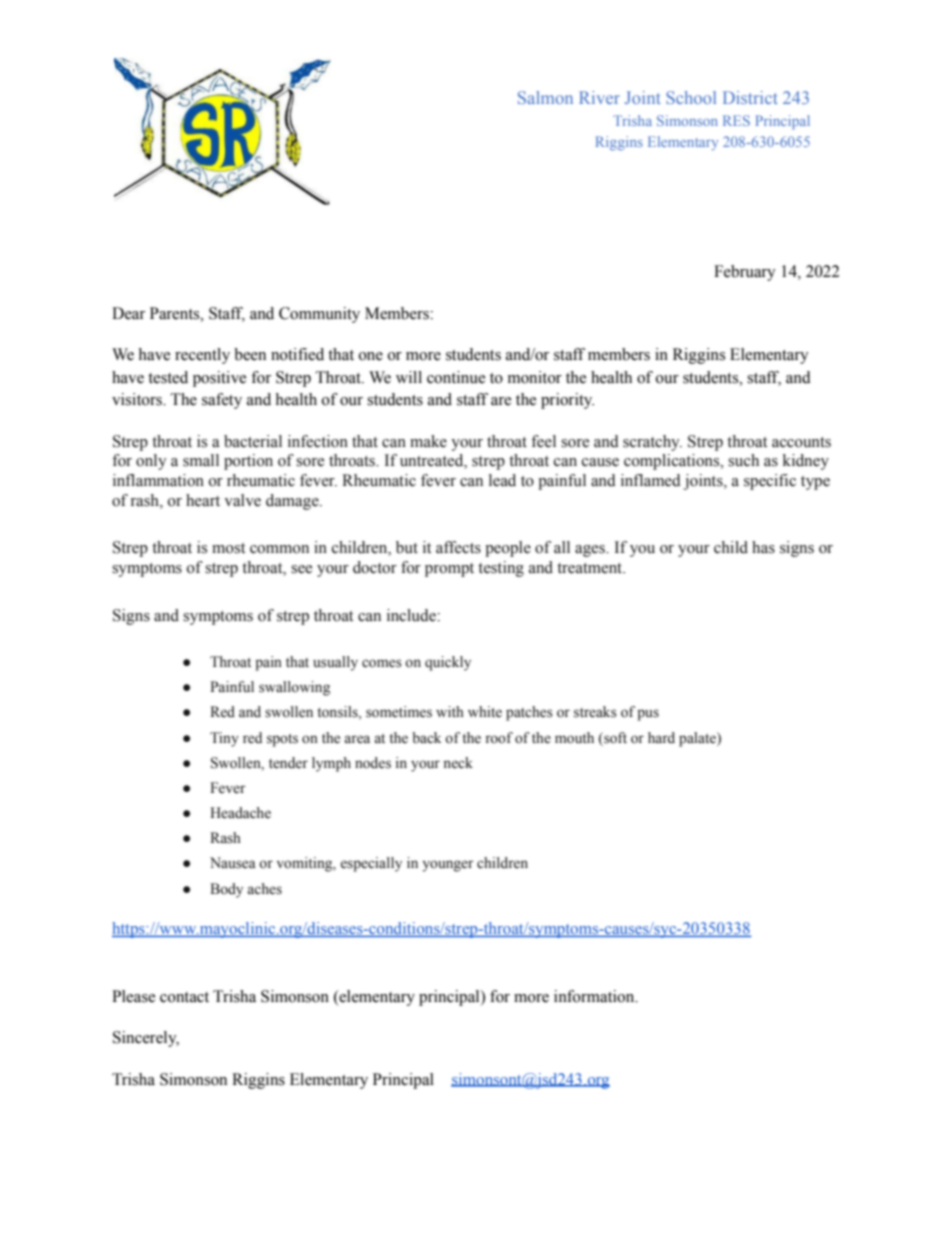 The height and width of the screenshot is (1233, 952). Describe the element at coordinates (599, 97) in the screenshot. I see `River` at that location.
